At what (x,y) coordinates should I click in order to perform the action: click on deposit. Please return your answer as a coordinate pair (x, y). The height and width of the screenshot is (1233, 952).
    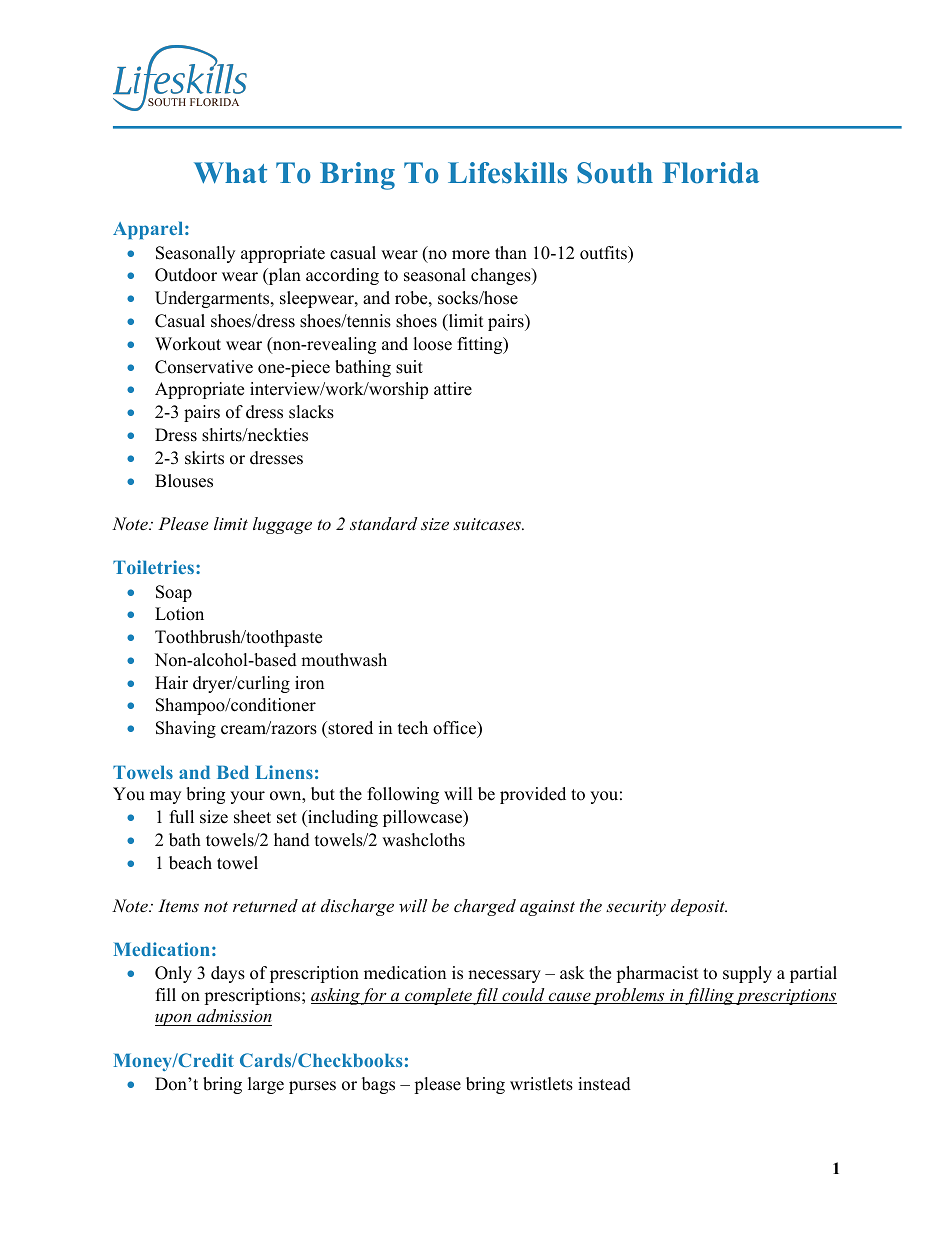
    Looking at the image, I should click on (699, 907).
